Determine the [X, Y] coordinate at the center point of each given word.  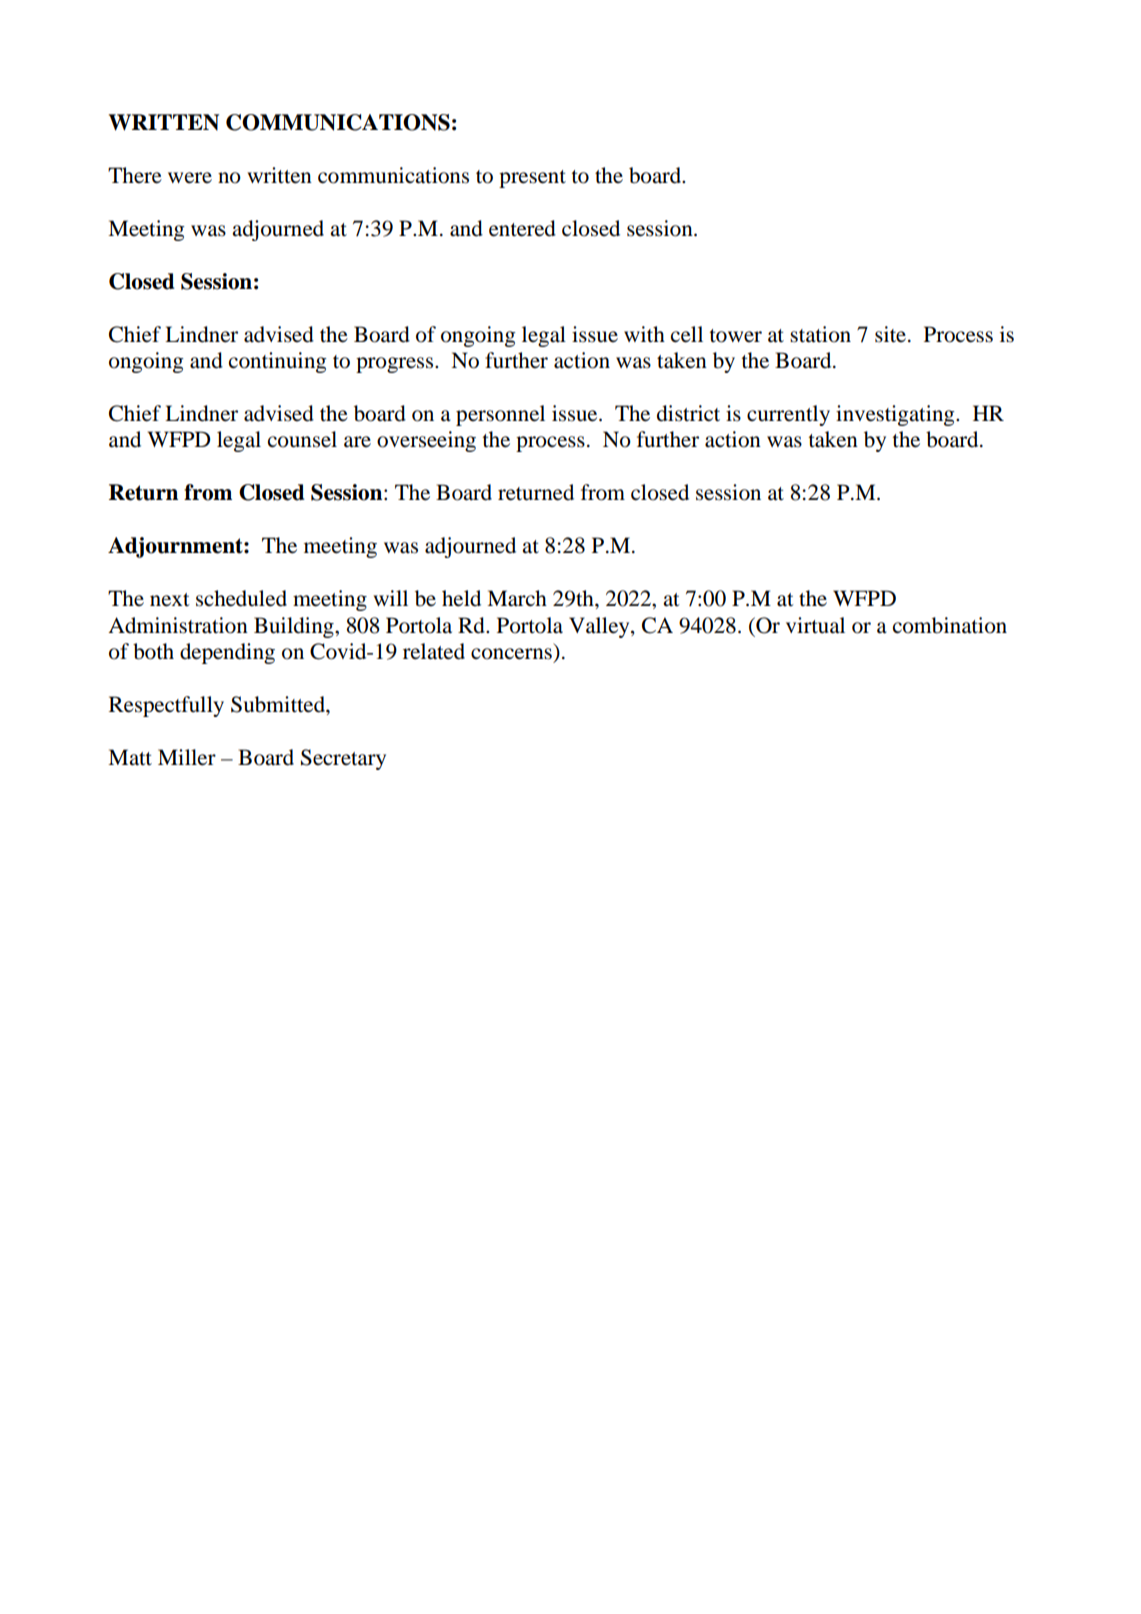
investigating [896, 415]
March [517, 598]
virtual [815, 625]
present [532, 179]
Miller [187, 757]
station [820, 334]
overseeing [426, 441]
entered [522, 228]
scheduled [241, 598]
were [190, 178]
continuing [278, 362]
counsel [302, 439]
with [644, 334]
